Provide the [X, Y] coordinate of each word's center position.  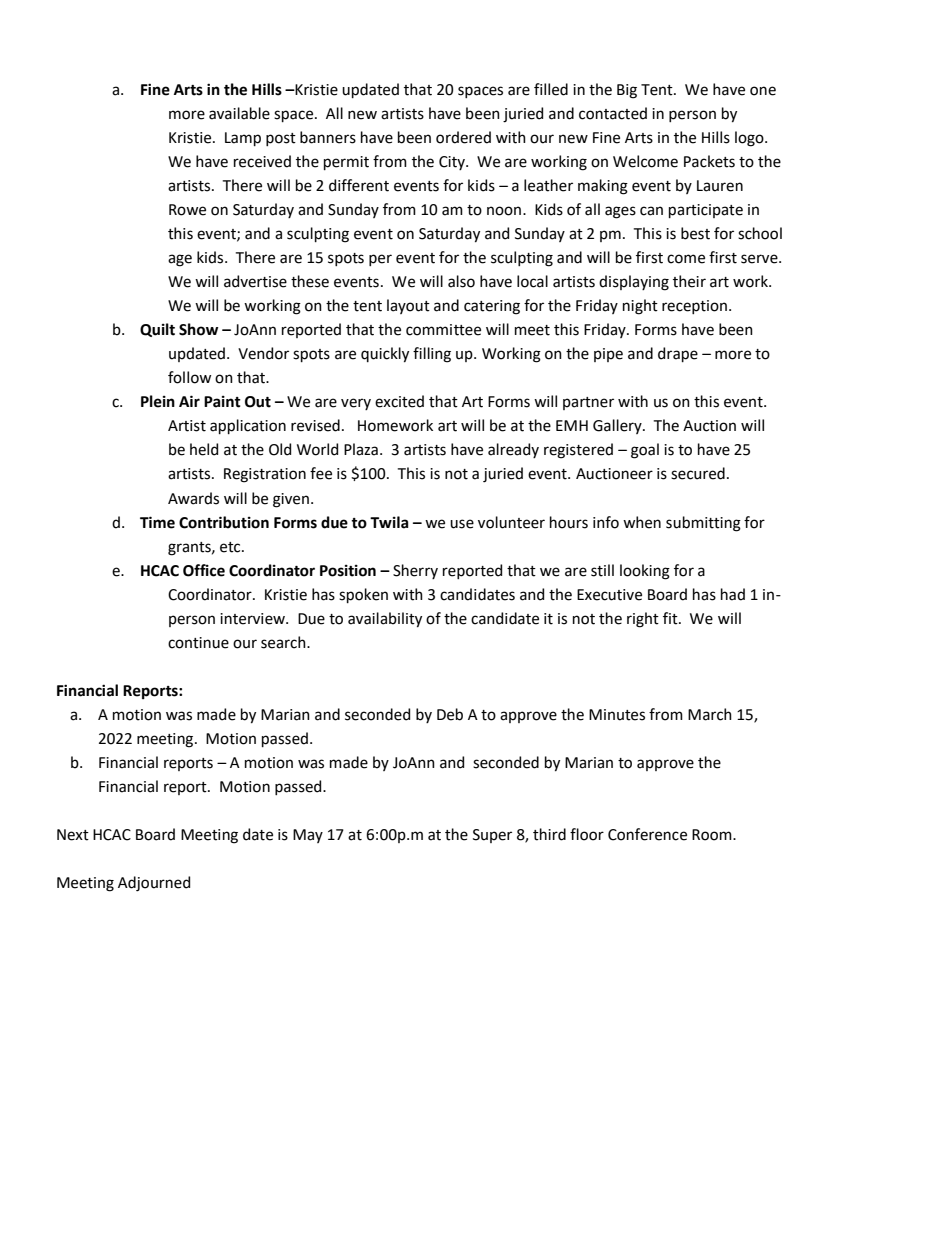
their [689, 281]
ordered [463, 137]
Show [198, 329]
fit [671, 618]
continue [198, 643]
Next [73, 835]
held [204, 449]
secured [698, 473]
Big [627, 91]
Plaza [361, 449]
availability [385, 620]
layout [408, 306]
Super [492, 836]
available [239, 113]
